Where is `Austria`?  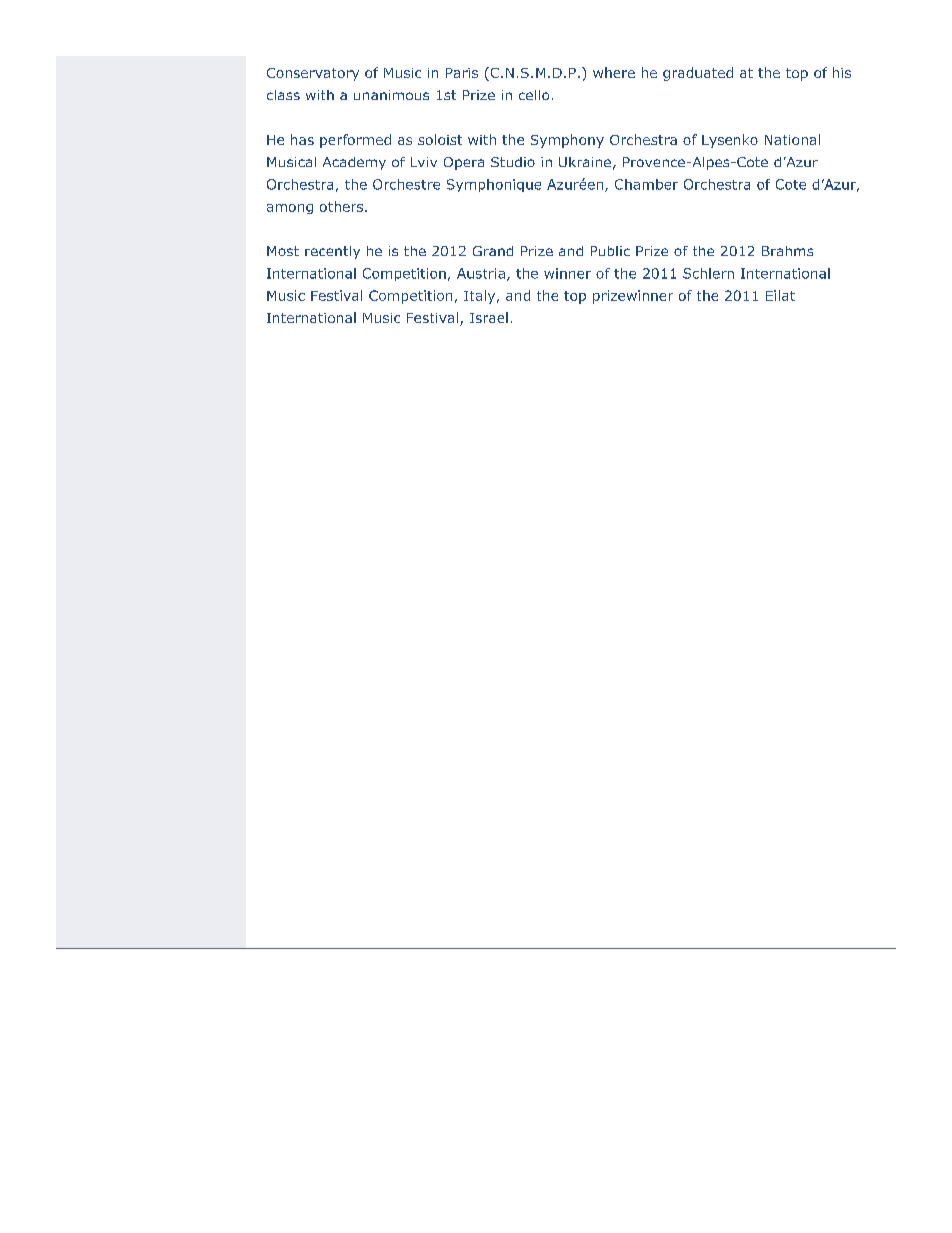 Austria is located at coordinates (481, 273).
